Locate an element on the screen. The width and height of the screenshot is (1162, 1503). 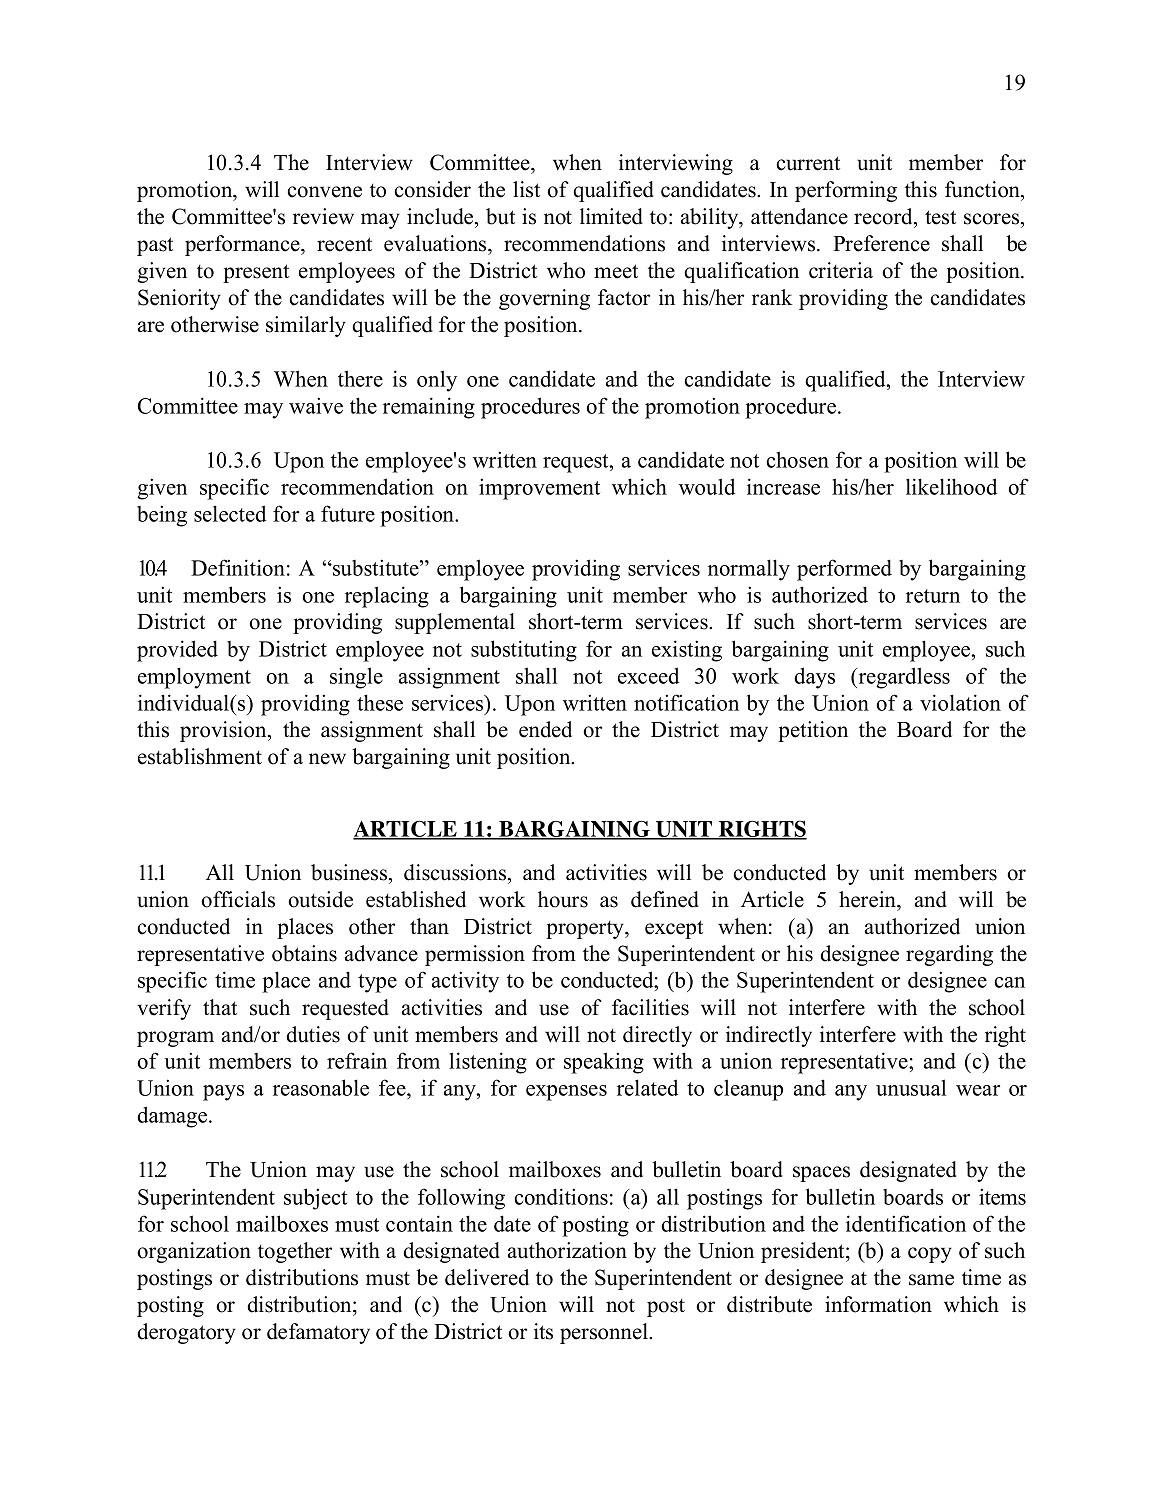
personnel is located at coordinates (605, 1333).
